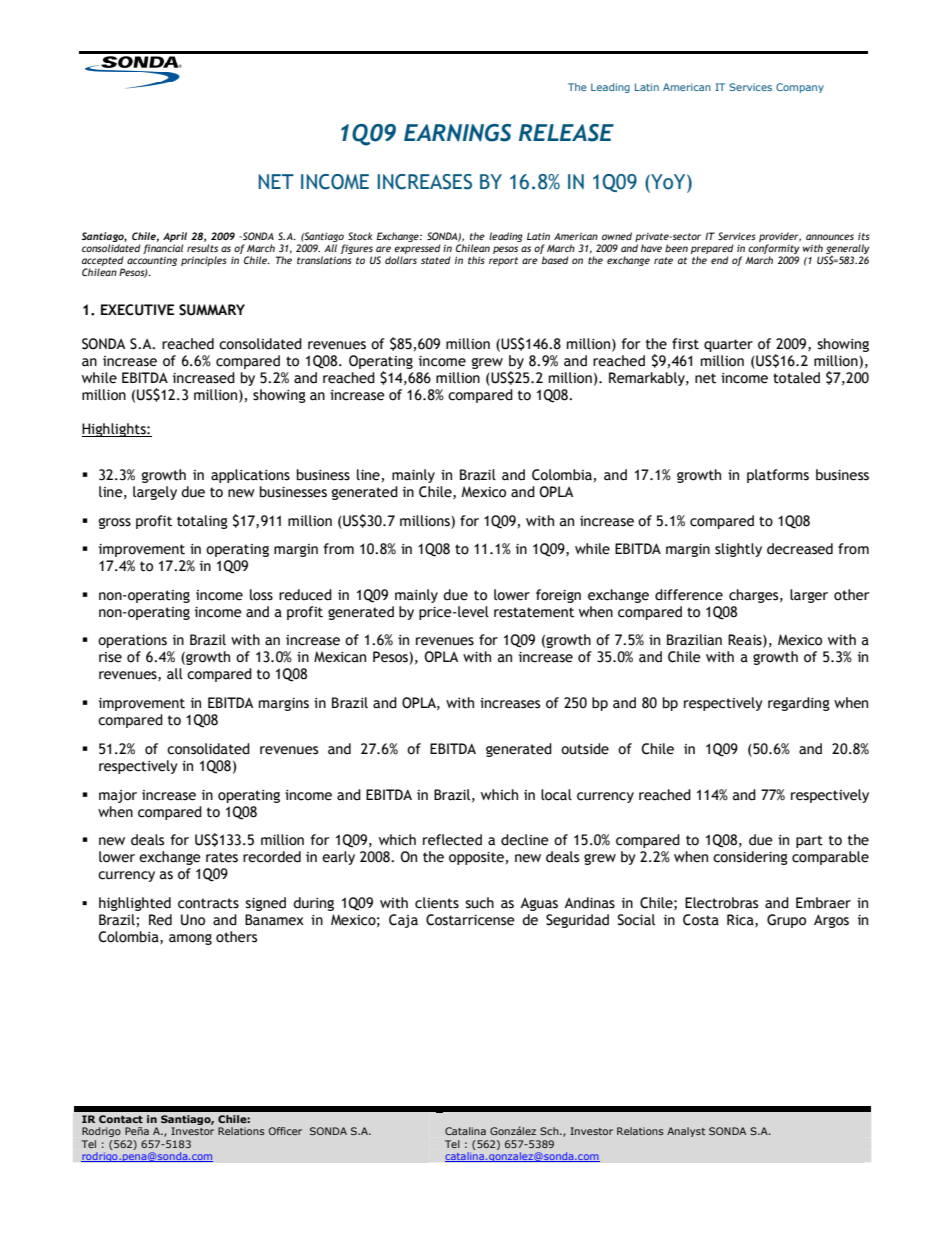 The image size is (952, 1233). What do you see at coordinates (208, 903) in the screenshot?
I see `contracts` at bounding box center [208, 903].
